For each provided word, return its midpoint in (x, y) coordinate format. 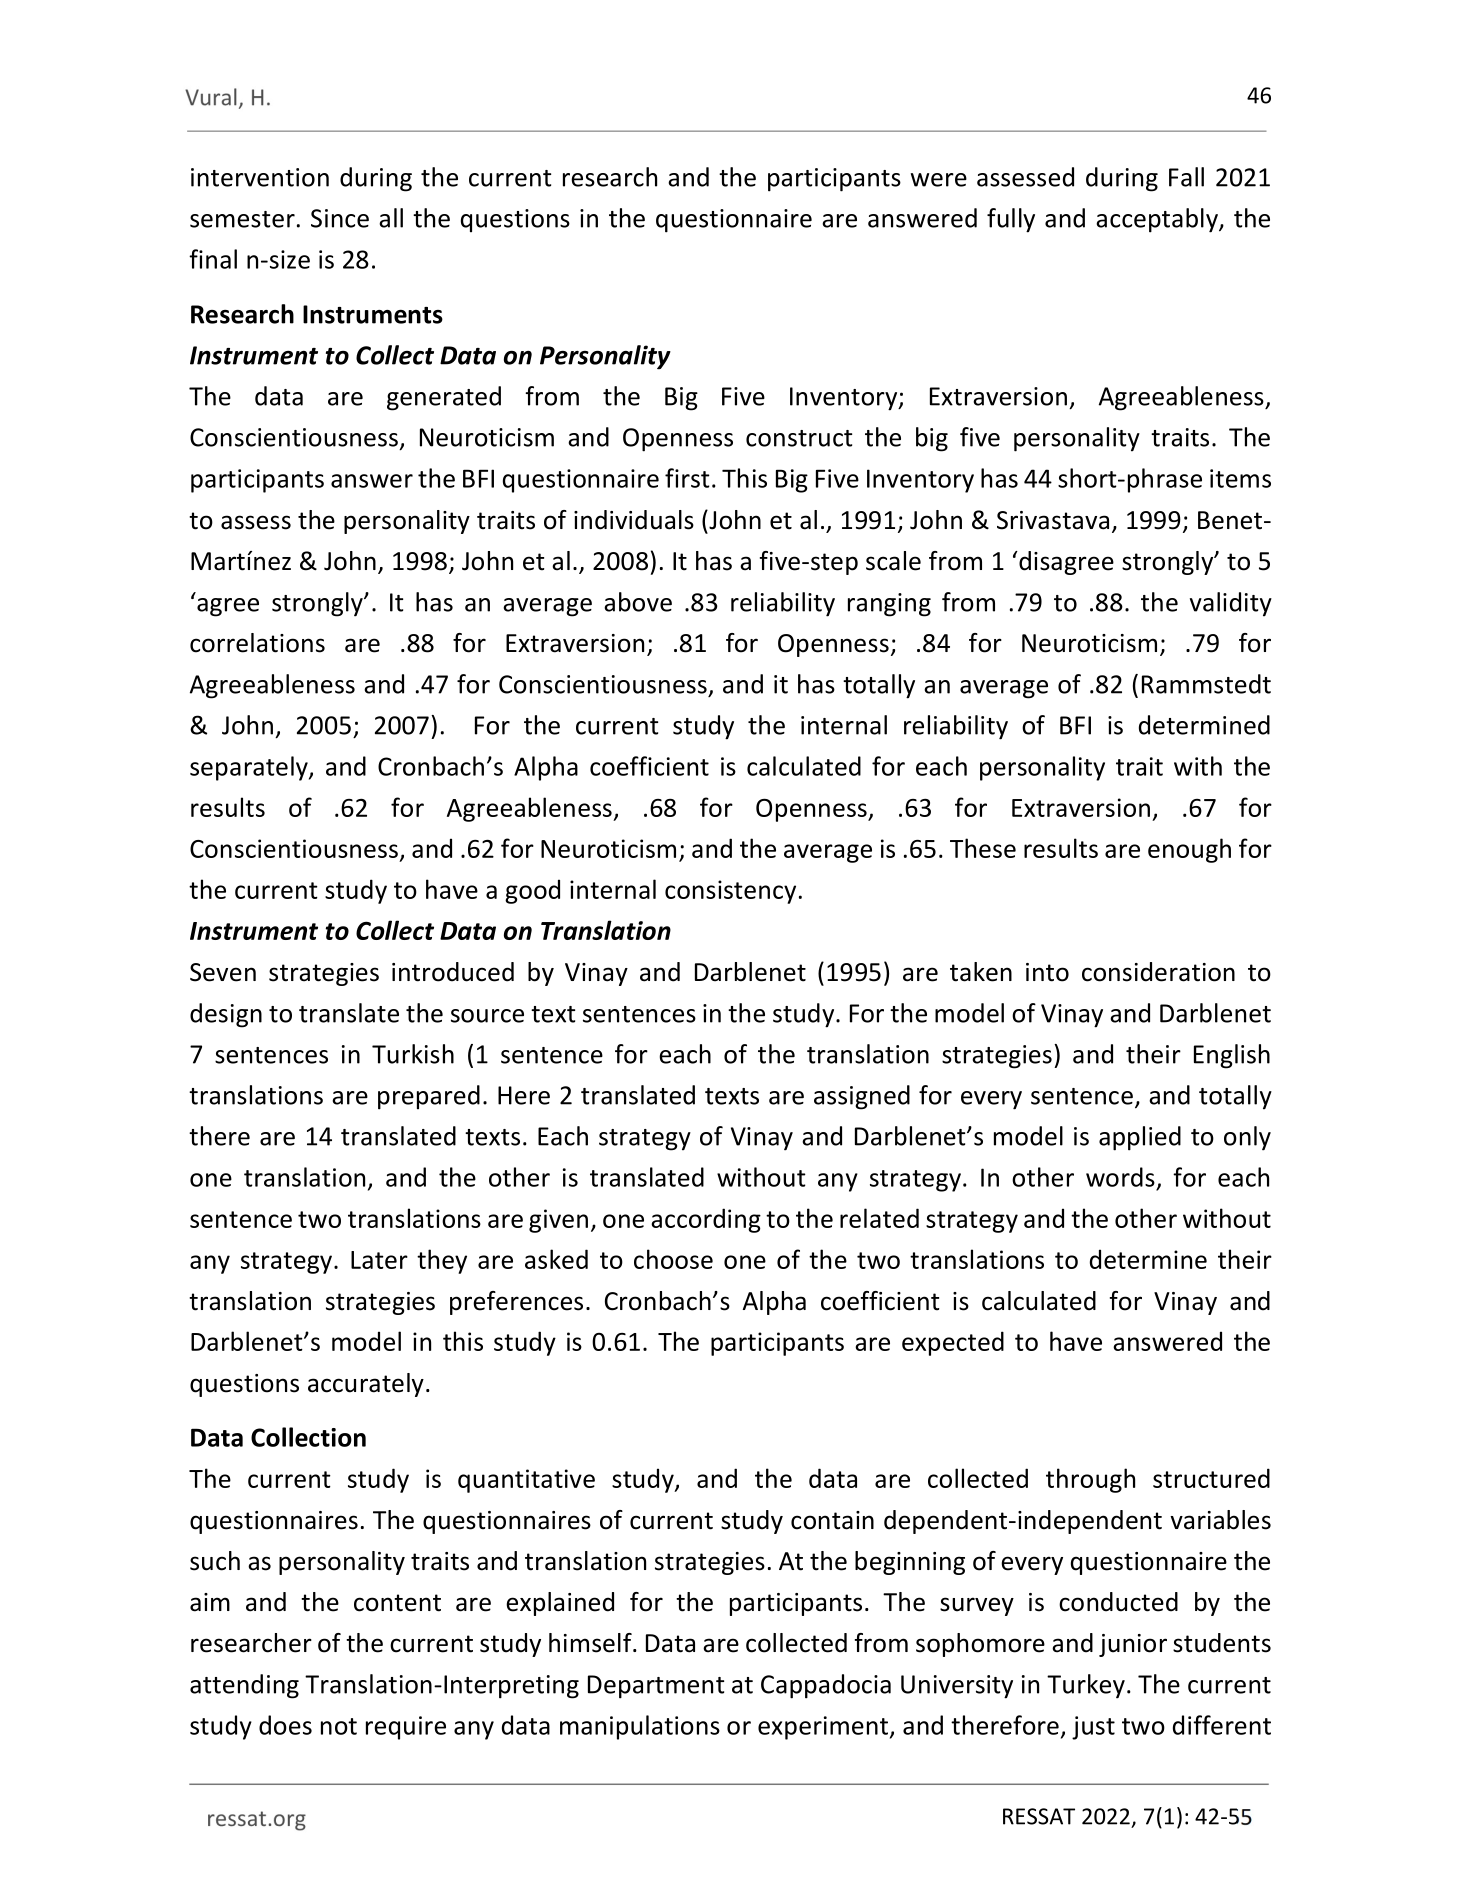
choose (673, 1259)
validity (1231, 604)
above (638, 602)
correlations (257, 643)
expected (953, 1343)
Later (379, 1260)
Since (340, 218)
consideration (1158, 972)
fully (1011, 220)
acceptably (1158, 220)
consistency (730, 892)
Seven (223, 972)
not (339, 1726)
